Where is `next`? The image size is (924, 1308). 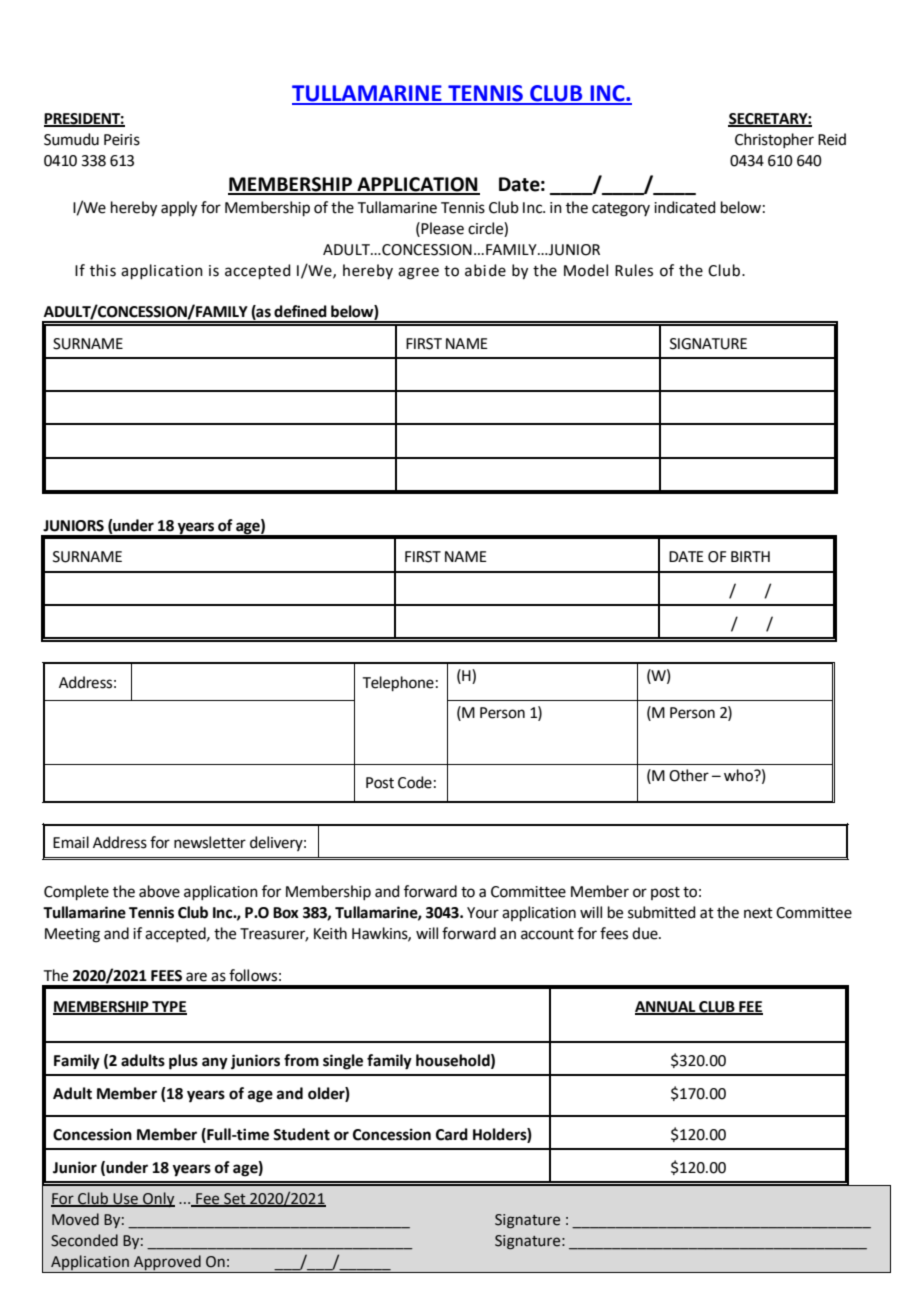
next is located at coordinates (758, 913).
